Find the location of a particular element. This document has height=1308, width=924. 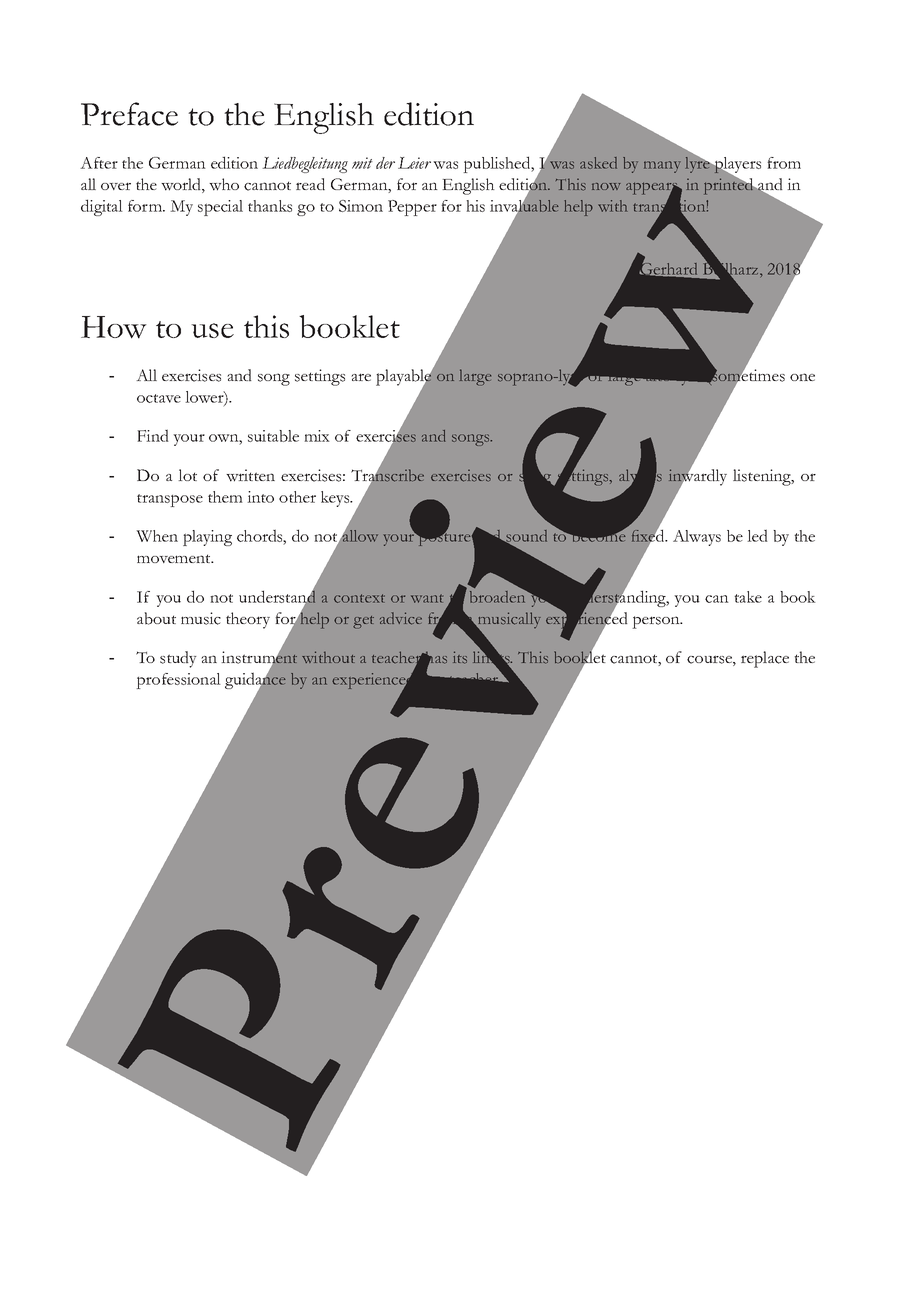

use is located at coordinates (212, 330).
